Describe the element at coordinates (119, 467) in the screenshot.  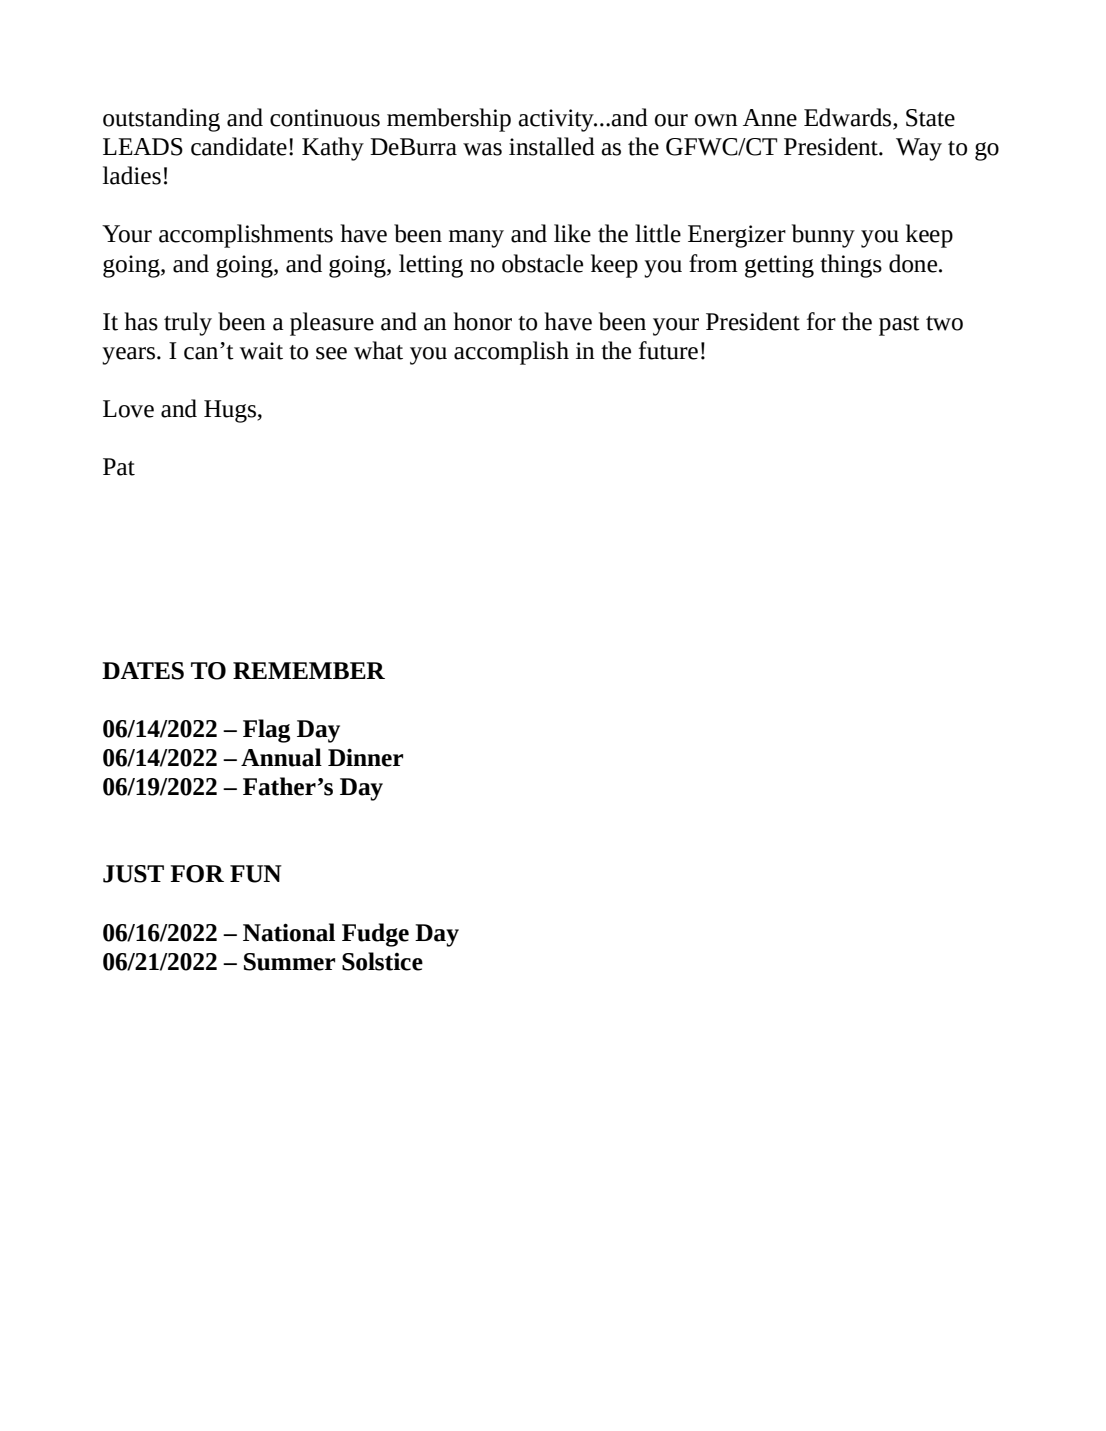
I see `Pat` at that location.
